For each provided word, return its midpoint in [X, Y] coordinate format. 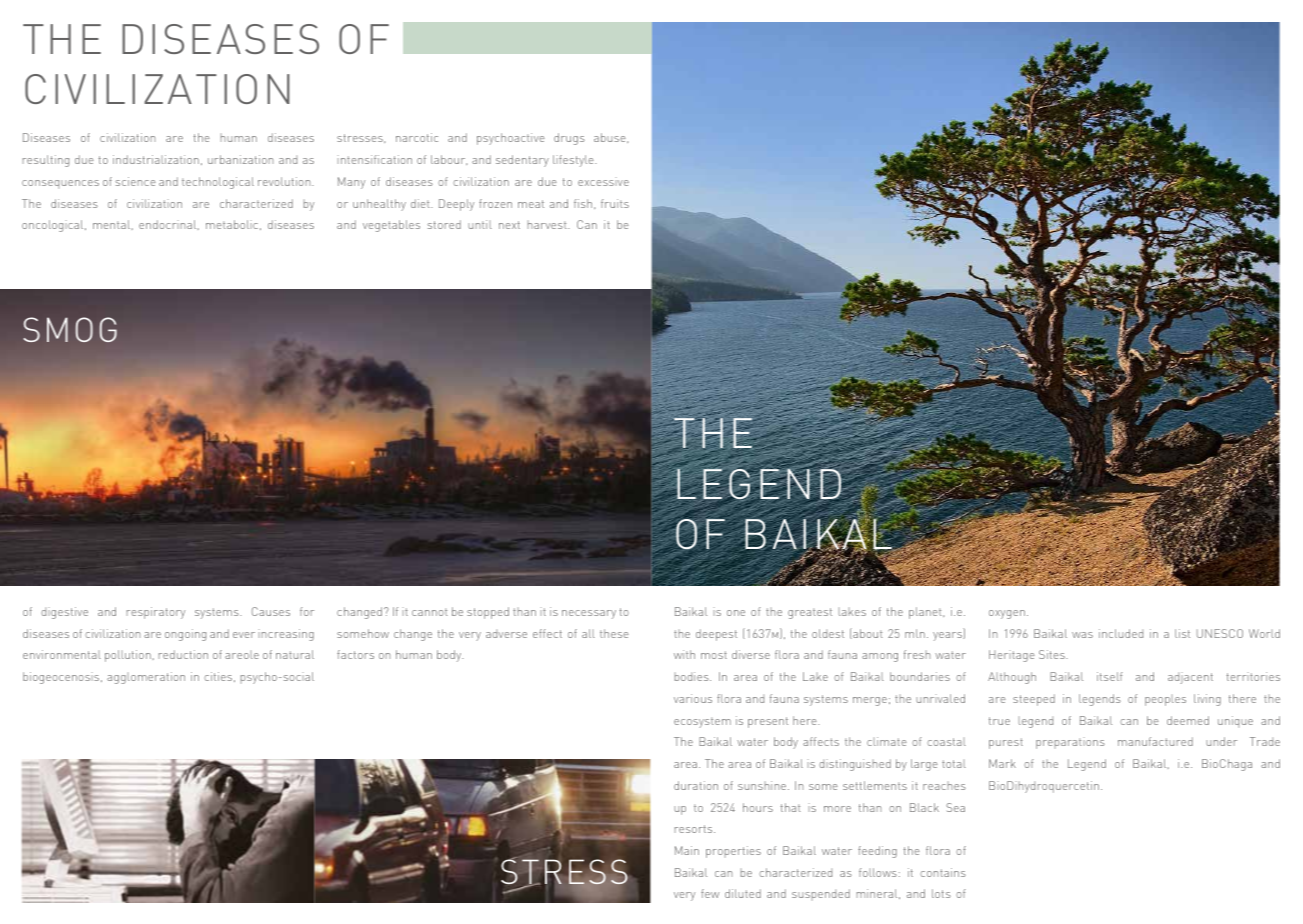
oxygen [1007, 614]
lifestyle [574, 161]
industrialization [156, 159]
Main [687, 850]
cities [219, 677]
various [693, 698]
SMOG [70, 329]
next [509, 225]
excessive [603, 181]
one [736, 613]
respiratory [156, 613]
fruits [615, 203]
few [710, 893]
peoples [1165, 701]
